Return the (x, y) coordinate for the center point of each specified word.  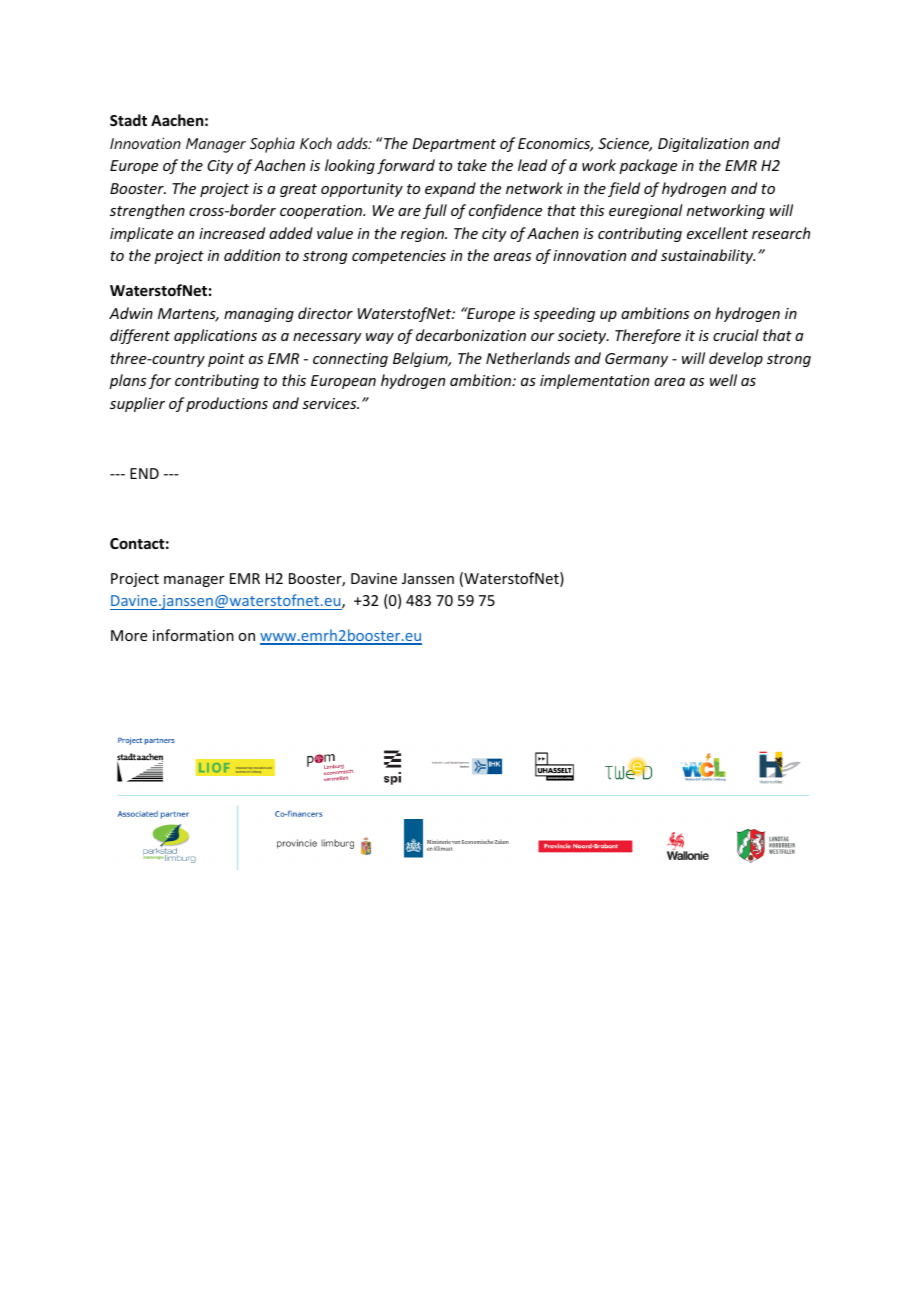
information (193, 635)
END (144, 473)
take (472, 165)
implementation (594, 381)
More (129, 635)
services (330, 403)
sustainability (708, 256)
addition (252, 255)
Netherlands (528, 358)
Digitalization (703, 144)
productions (227, 404)
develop (736, 359)
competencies (399, 257)
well (723, 380)
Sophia (272, 145)
